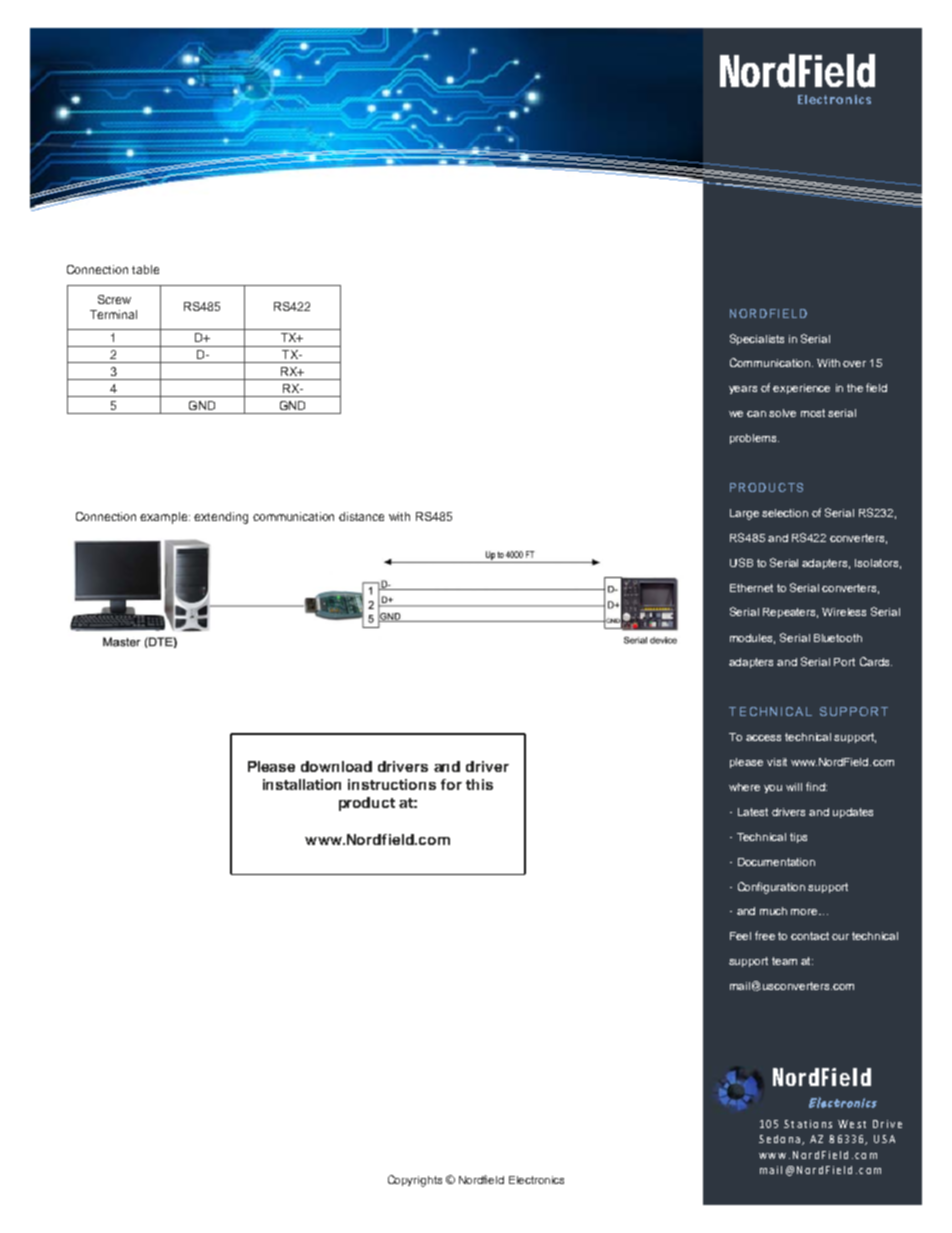 Image resolution: width=952 pixels, height=1233 pixels. Describe the element at coordinates (145, 269) in the screenshot. I see `table` at that location.
